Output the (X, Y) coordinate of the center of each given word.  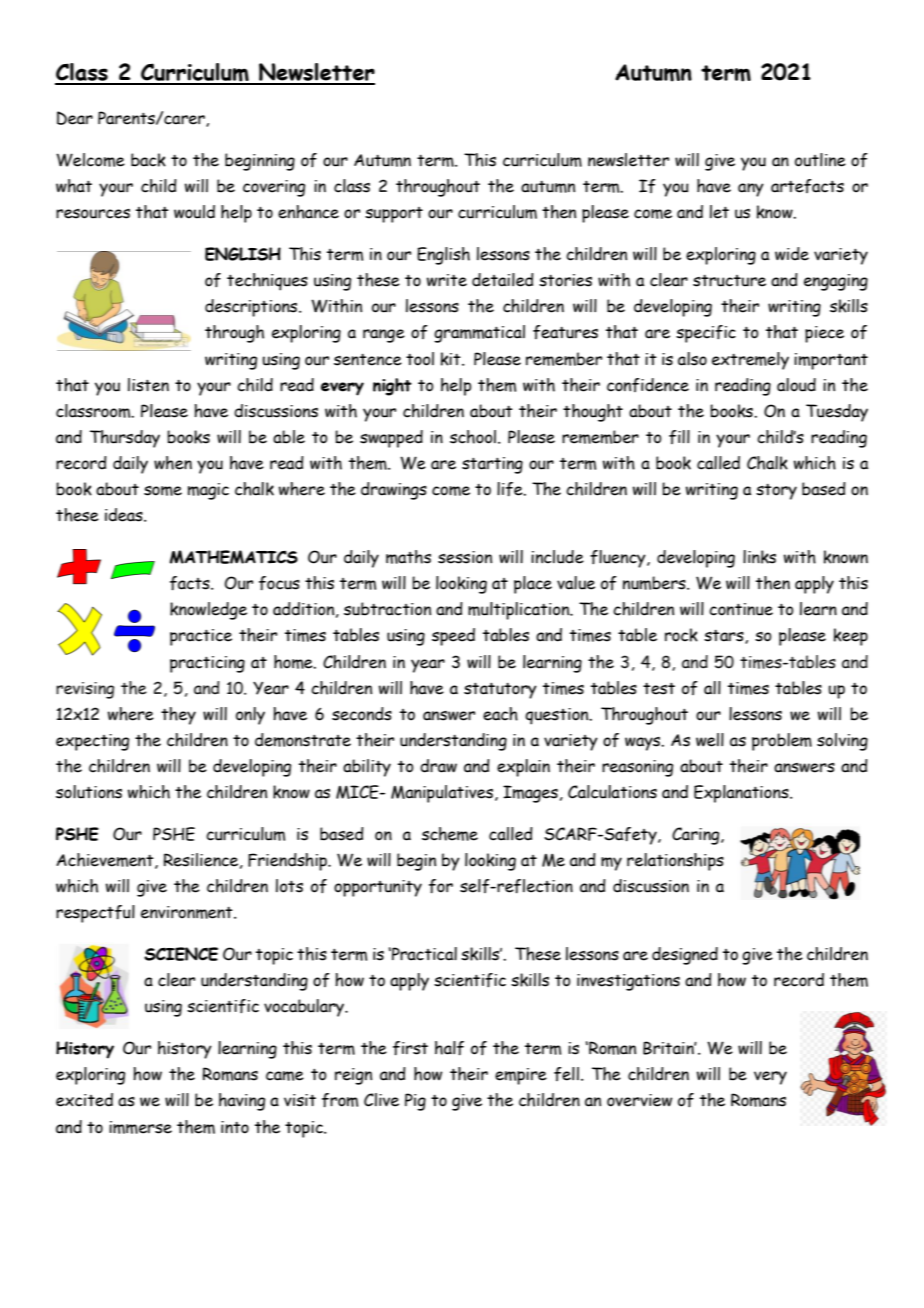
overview (639, 1100)
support (394, 215)
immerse (140, 1127)
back (148, 160)
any (751, 190)
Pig (415, 1102)
